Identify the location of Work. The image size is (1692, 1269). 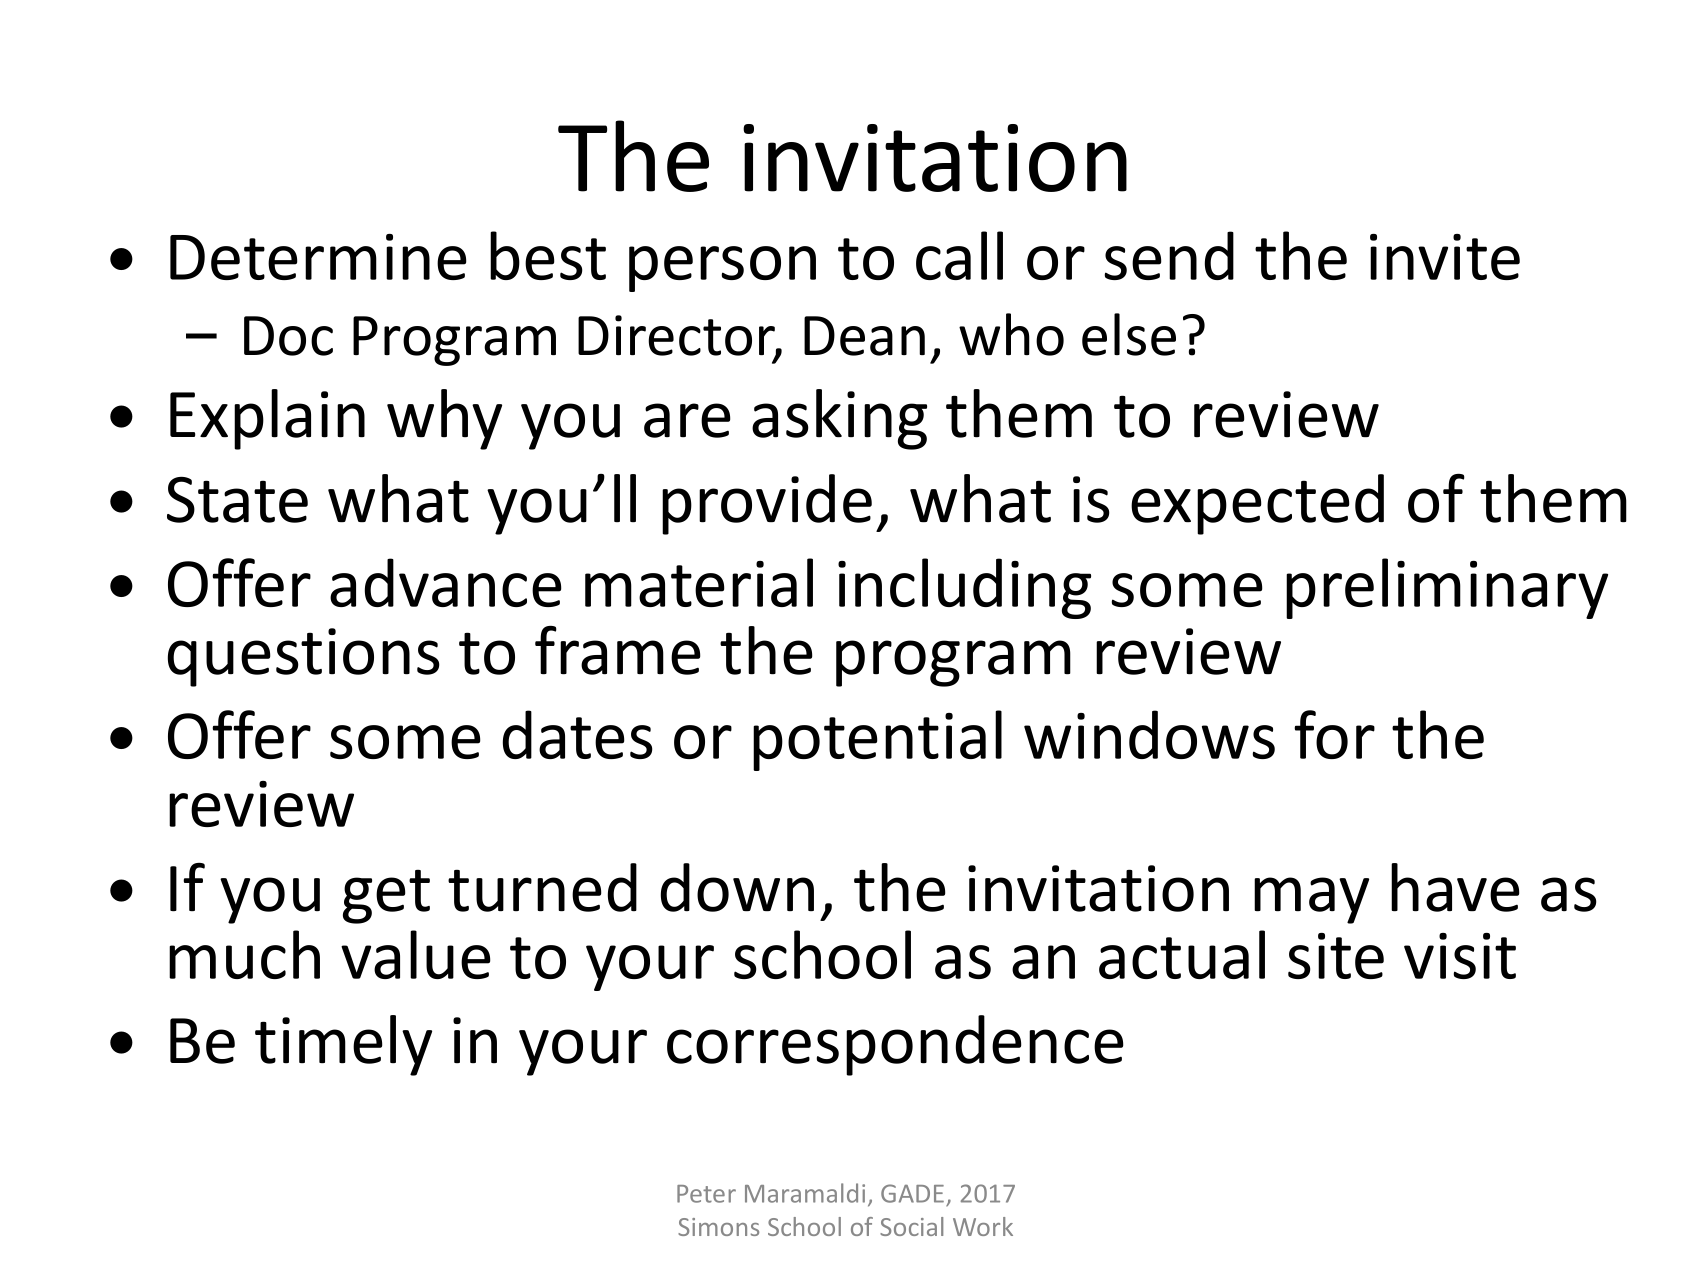
(983, 1226).
